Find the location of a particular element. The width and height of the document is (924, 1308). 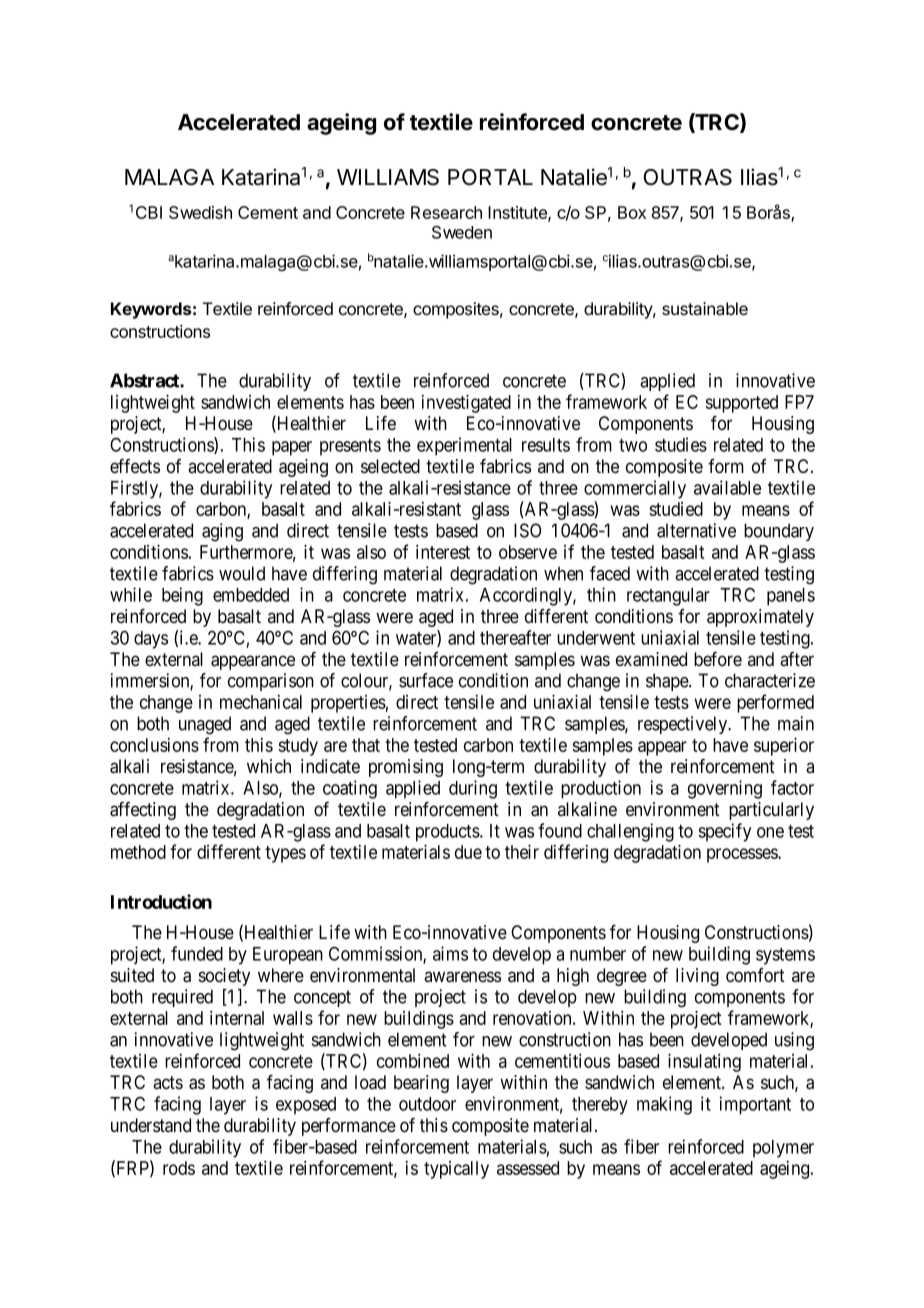

interest is located at coordinates (443, 552).
